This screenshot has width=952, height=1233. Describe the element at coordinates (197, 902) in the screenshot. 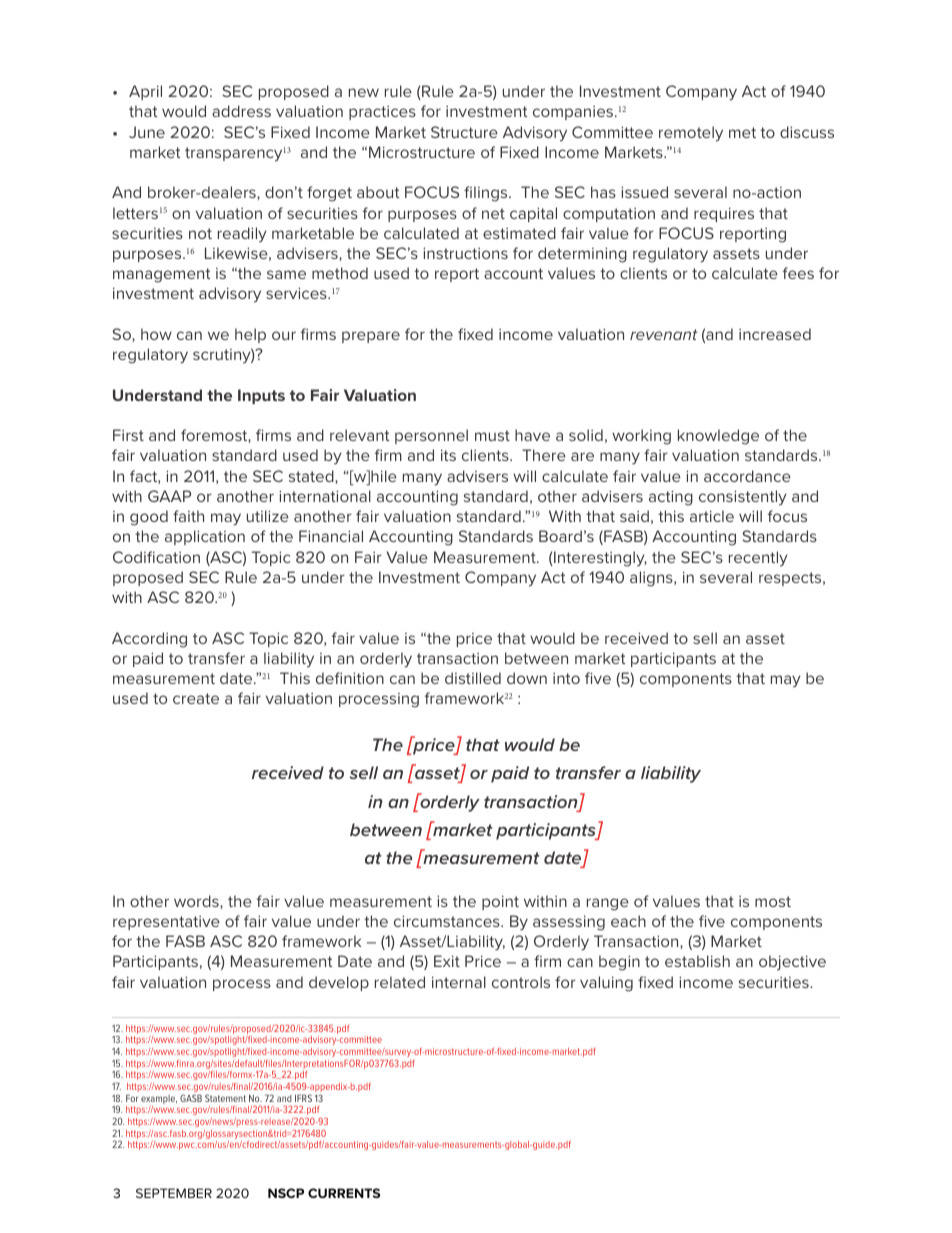

I see `words` at that location.
